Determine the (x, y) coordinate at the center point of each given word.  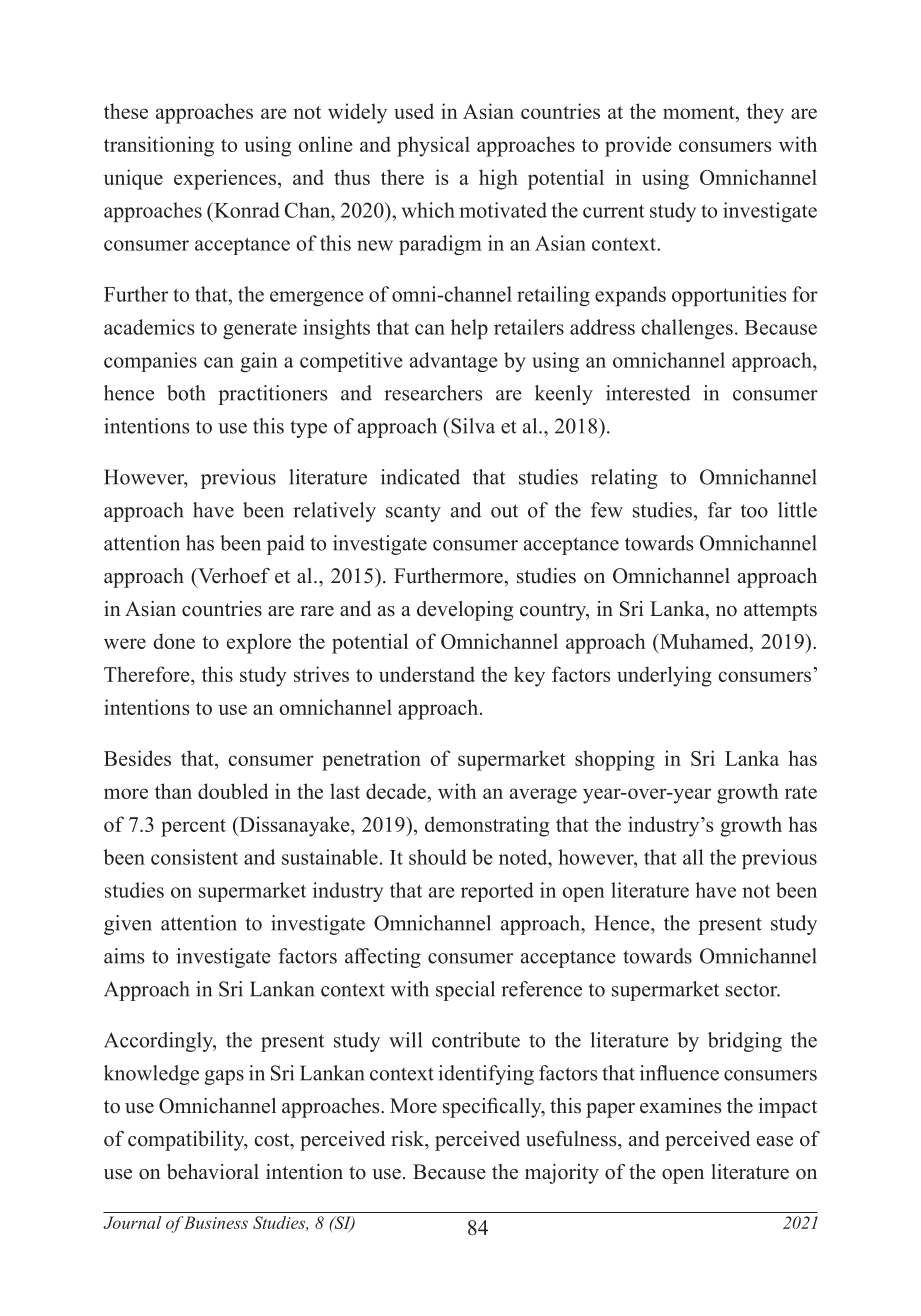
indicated (420, 477)
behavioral (213, 1172)
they (765, 113)
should (438, 857)
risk (408, 1139)
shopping (615, 760)
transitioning (159, 146)
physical (433, 146)
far (720, 510)
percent (193, 828)
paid (286, 545)
